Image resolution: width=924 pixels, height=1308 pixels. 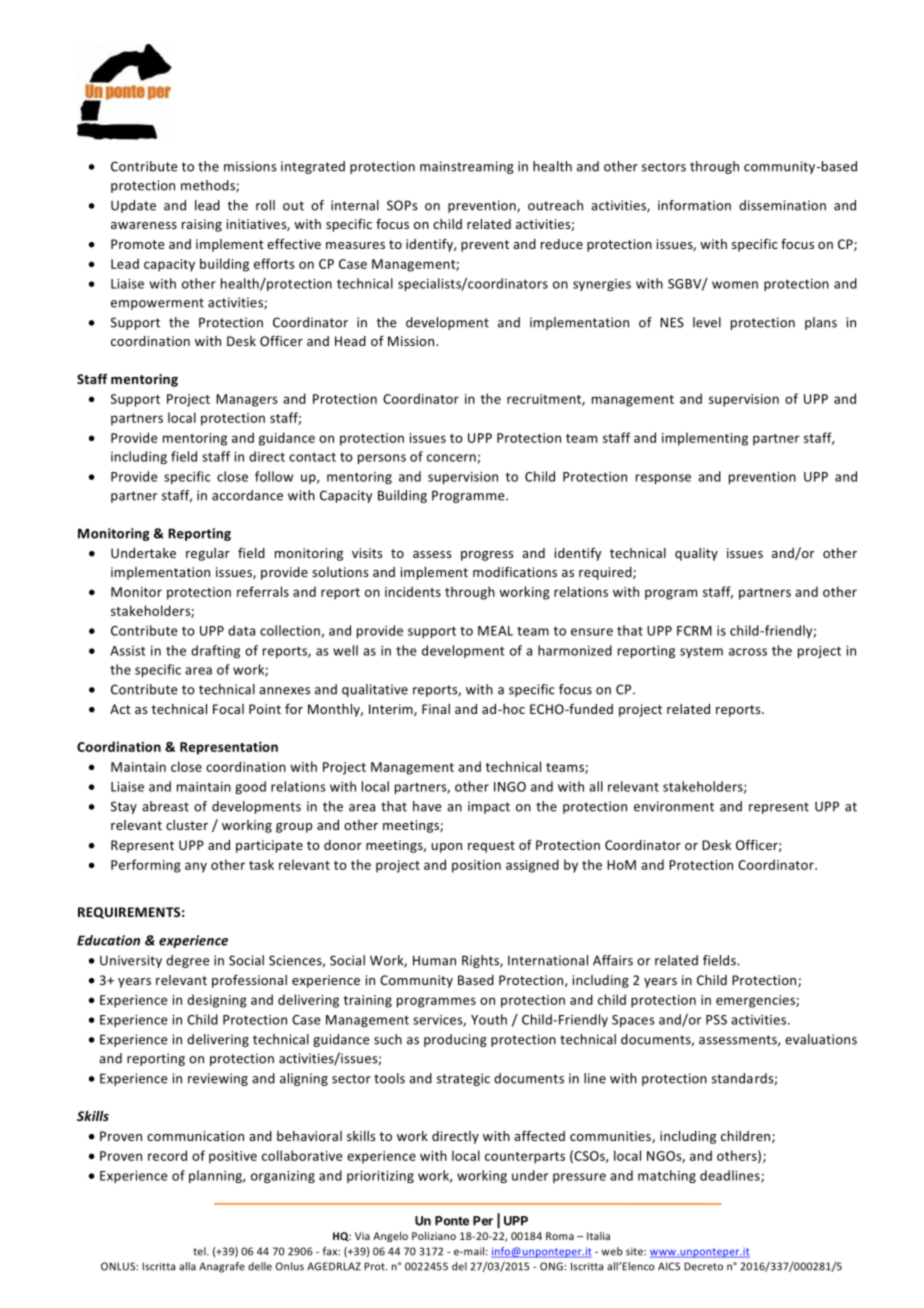 What do you see at coordinates (696, 554) in the screenshot?
I see `quality` at bounding box center [696, 554].
